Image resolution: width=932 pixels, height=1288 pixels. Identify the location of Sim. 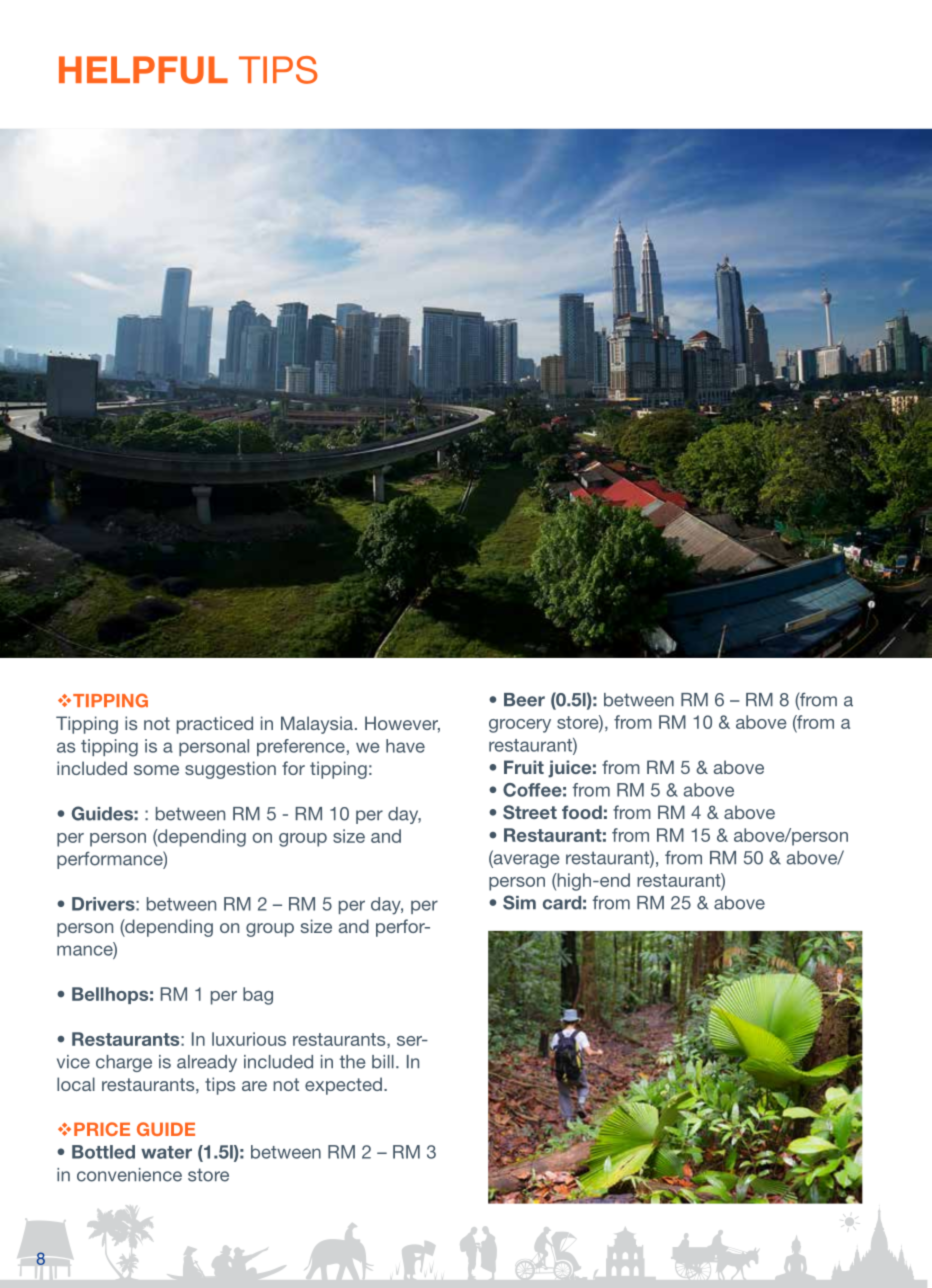
(519, 902).
